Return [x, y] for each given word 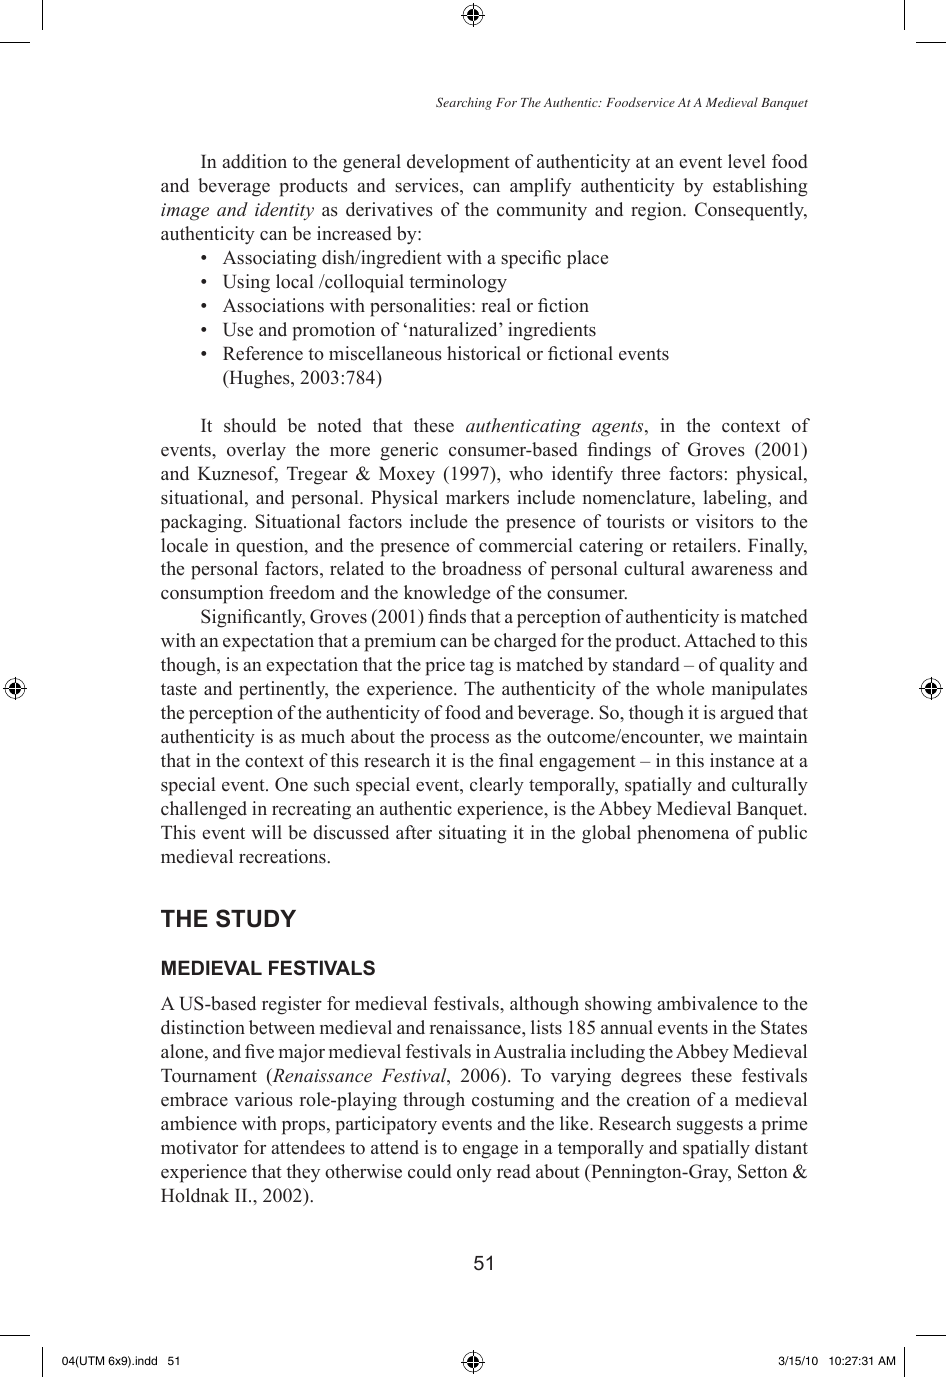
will [266, 832]
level [747, 161]
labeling [736, 499]
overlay [256, 451]
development [458, 163]
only [474, 1173]
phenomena [683, 834]
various [263, 1099]
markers [477, 497]
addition [254, 161]
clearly [497, 786]
